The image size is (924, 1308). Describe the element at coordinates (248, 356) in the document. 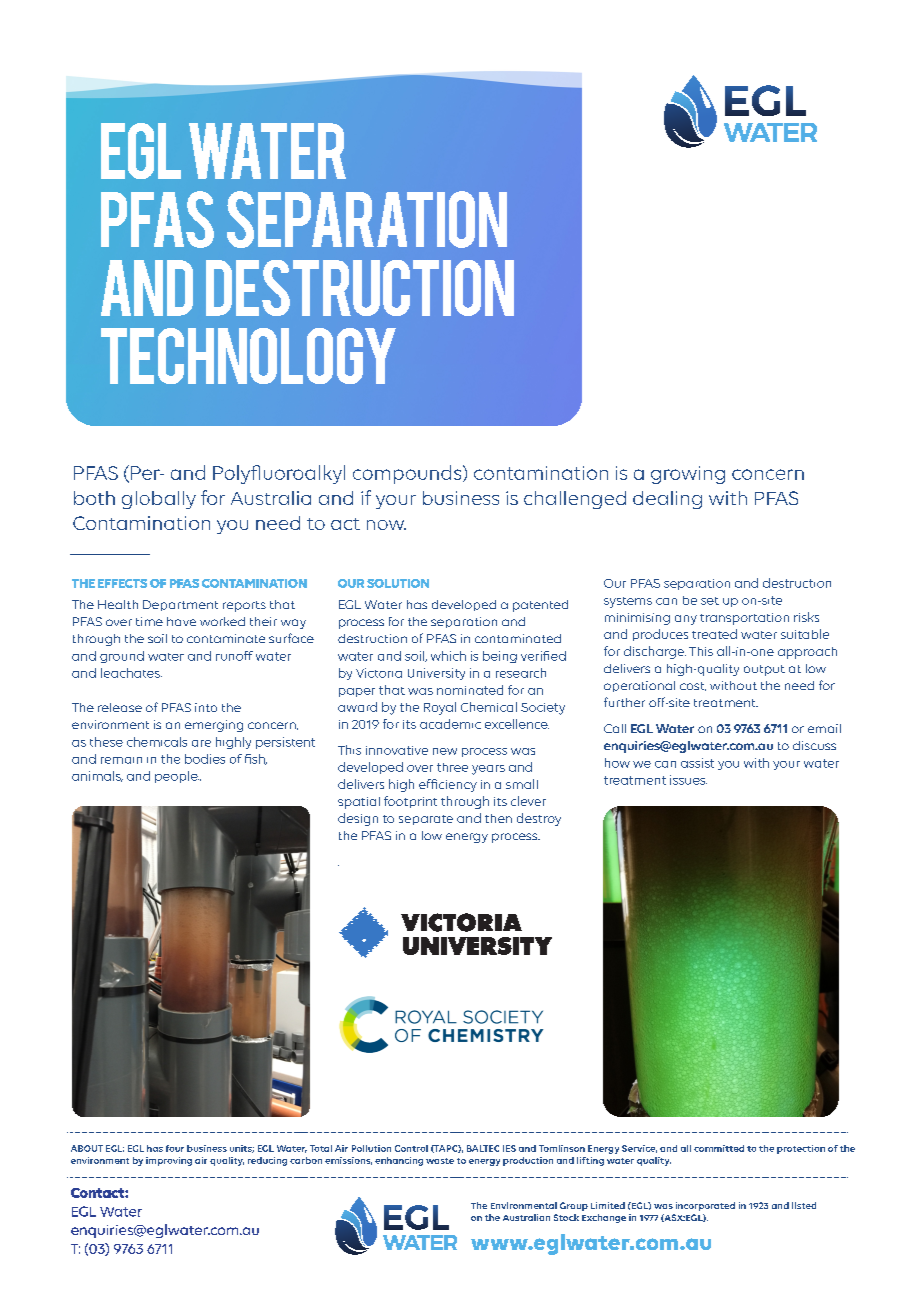

I see `TECHNOLOGY` at that location.
